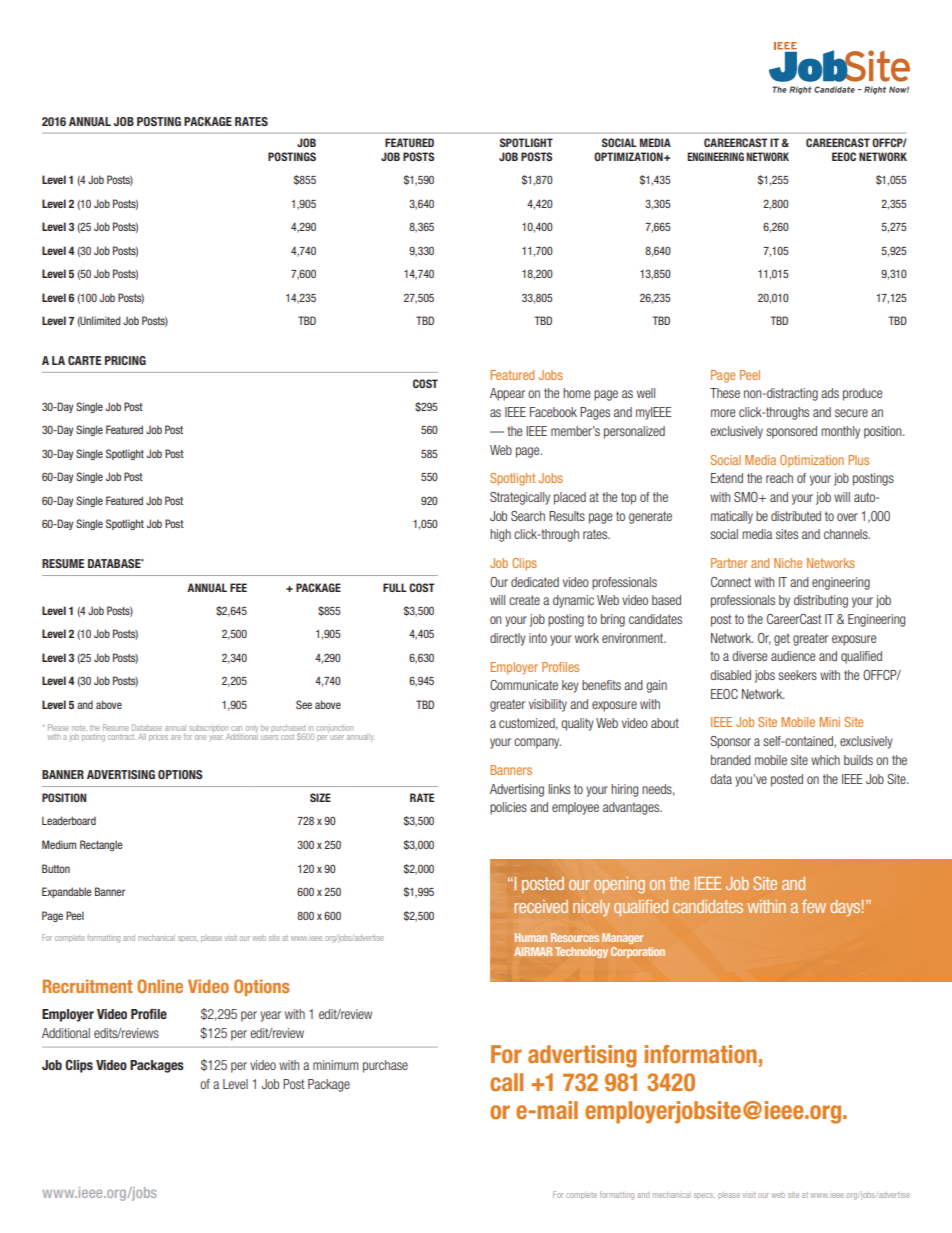  What do you see at coordinates (507, 394) in the screenshot?
I see `Appear` at bounding box center [507, 394].
